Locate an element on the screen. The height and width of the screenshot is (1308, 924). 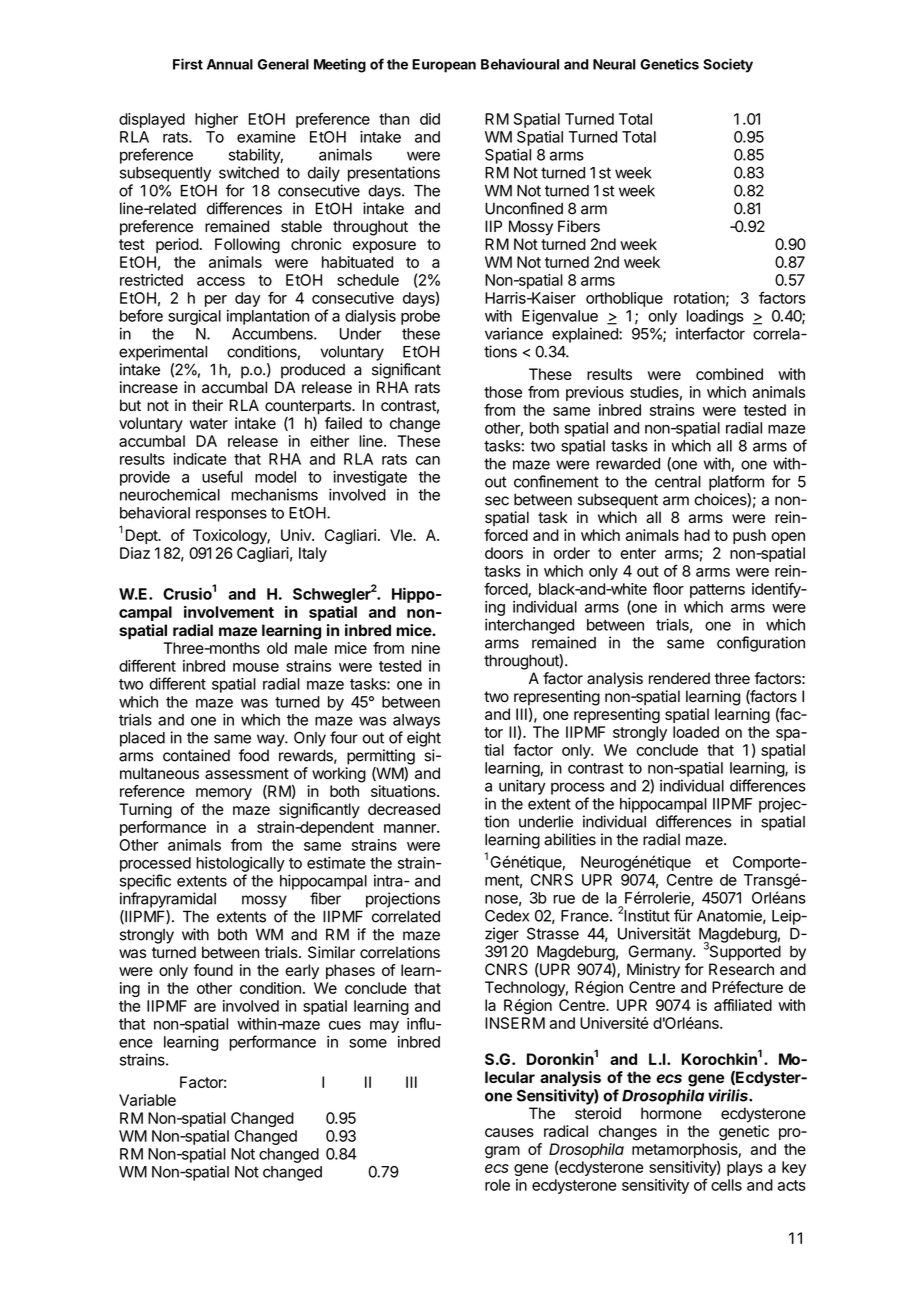
had is located at coordinates (697, 535).
